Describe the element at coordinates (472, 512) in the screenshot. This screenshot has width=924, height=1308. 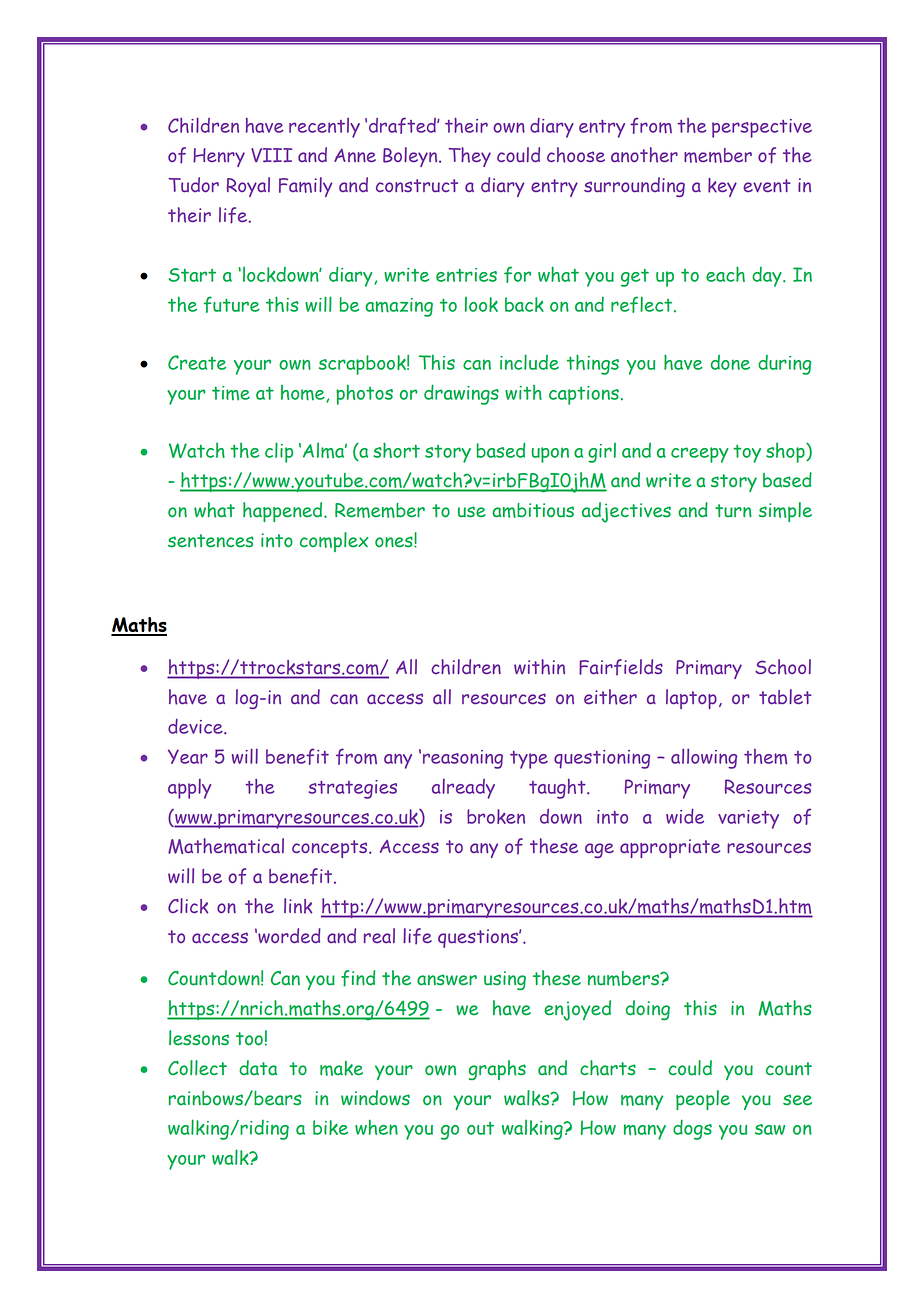
I see `use` at that location.
